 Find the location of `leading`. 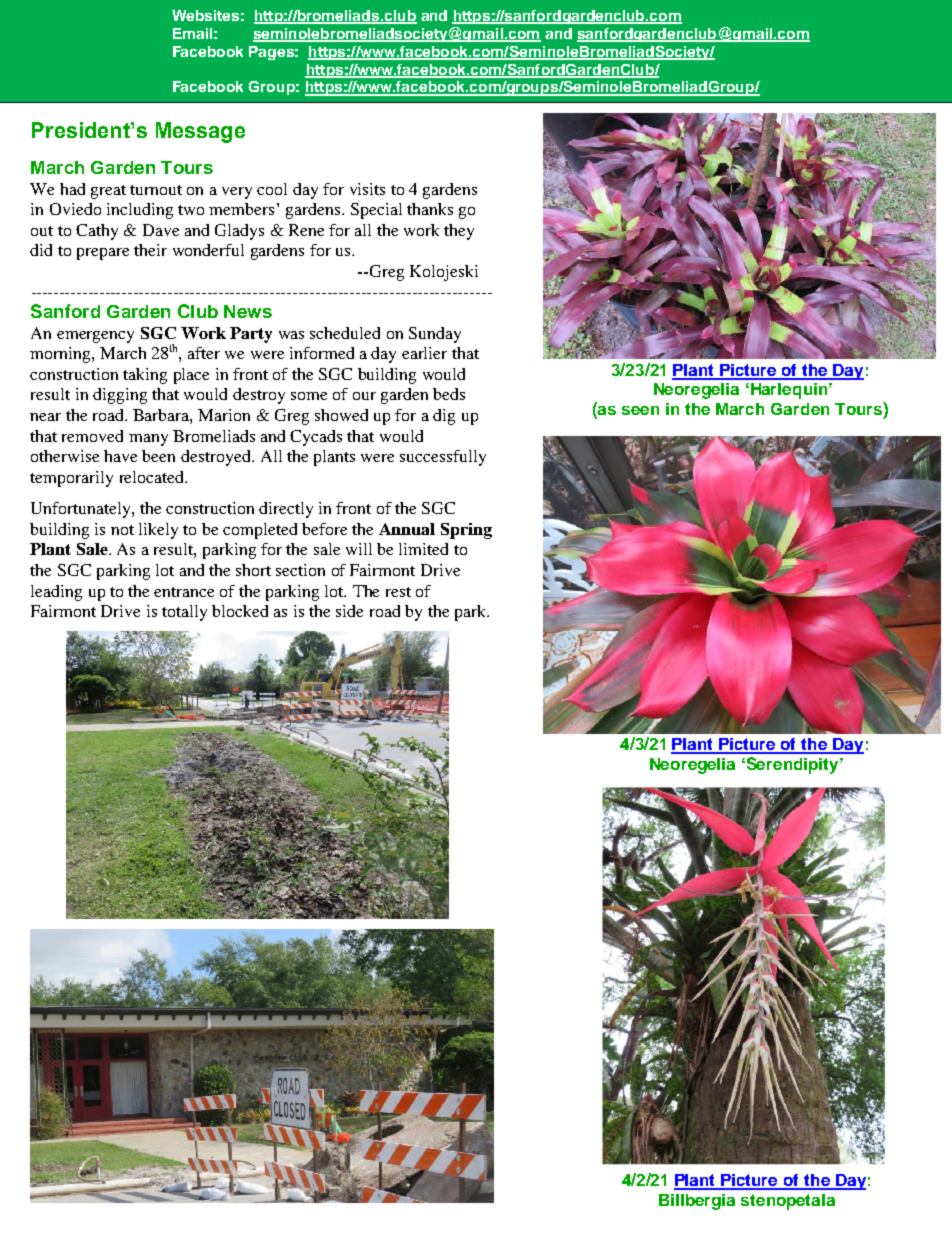

leading is located at coordinates (56, 593).
